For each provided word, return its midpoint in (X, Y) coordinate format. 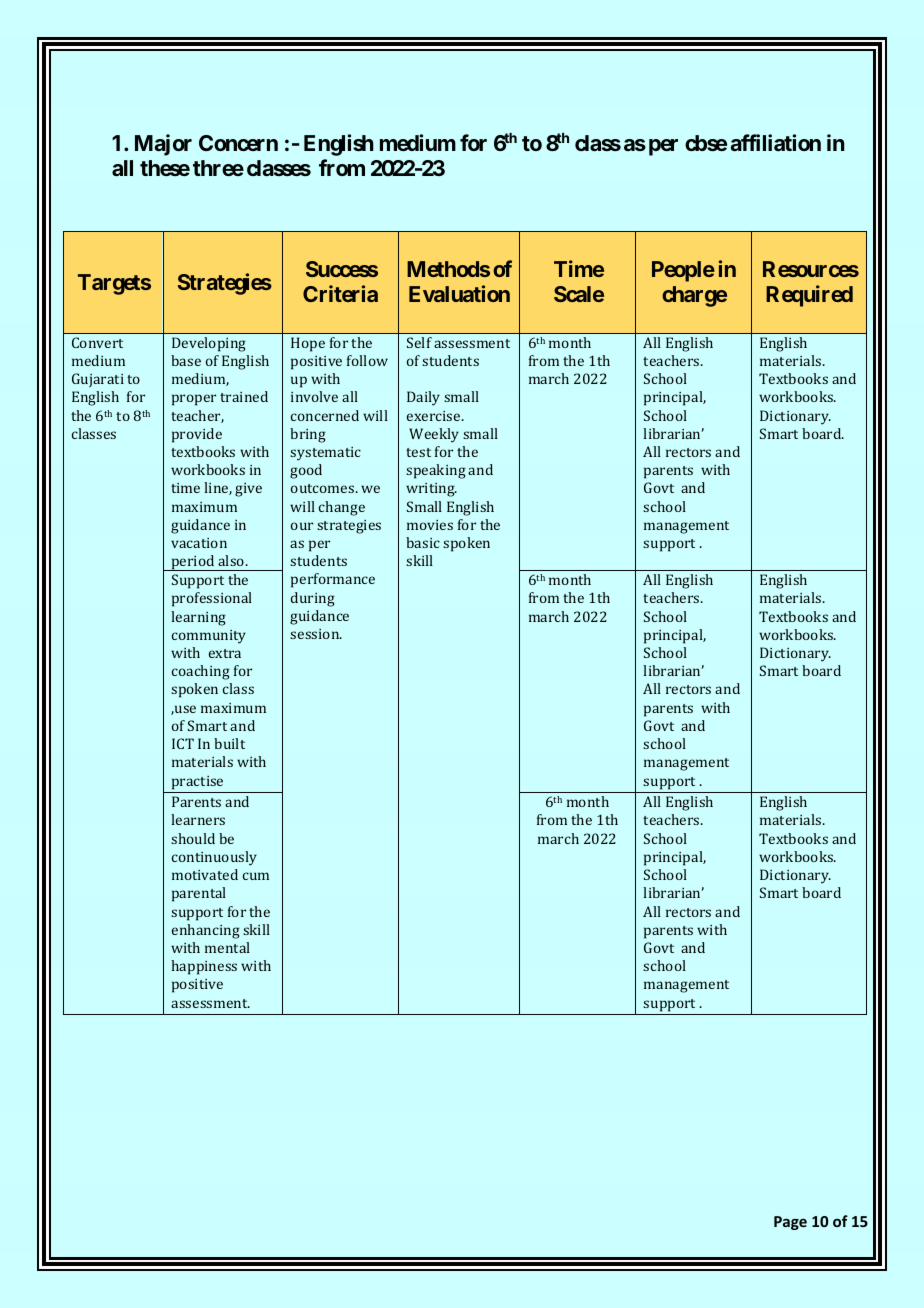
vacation (199, 543)
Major (163, 145)
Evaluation (459, 293)
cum (256, 876)
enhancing (206, 931)
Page (790, 1223)
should (193, 838)
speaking (436, 471)
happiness (204, 967)
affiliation (775, 142)
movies (430, 525)
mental (227, 947)
